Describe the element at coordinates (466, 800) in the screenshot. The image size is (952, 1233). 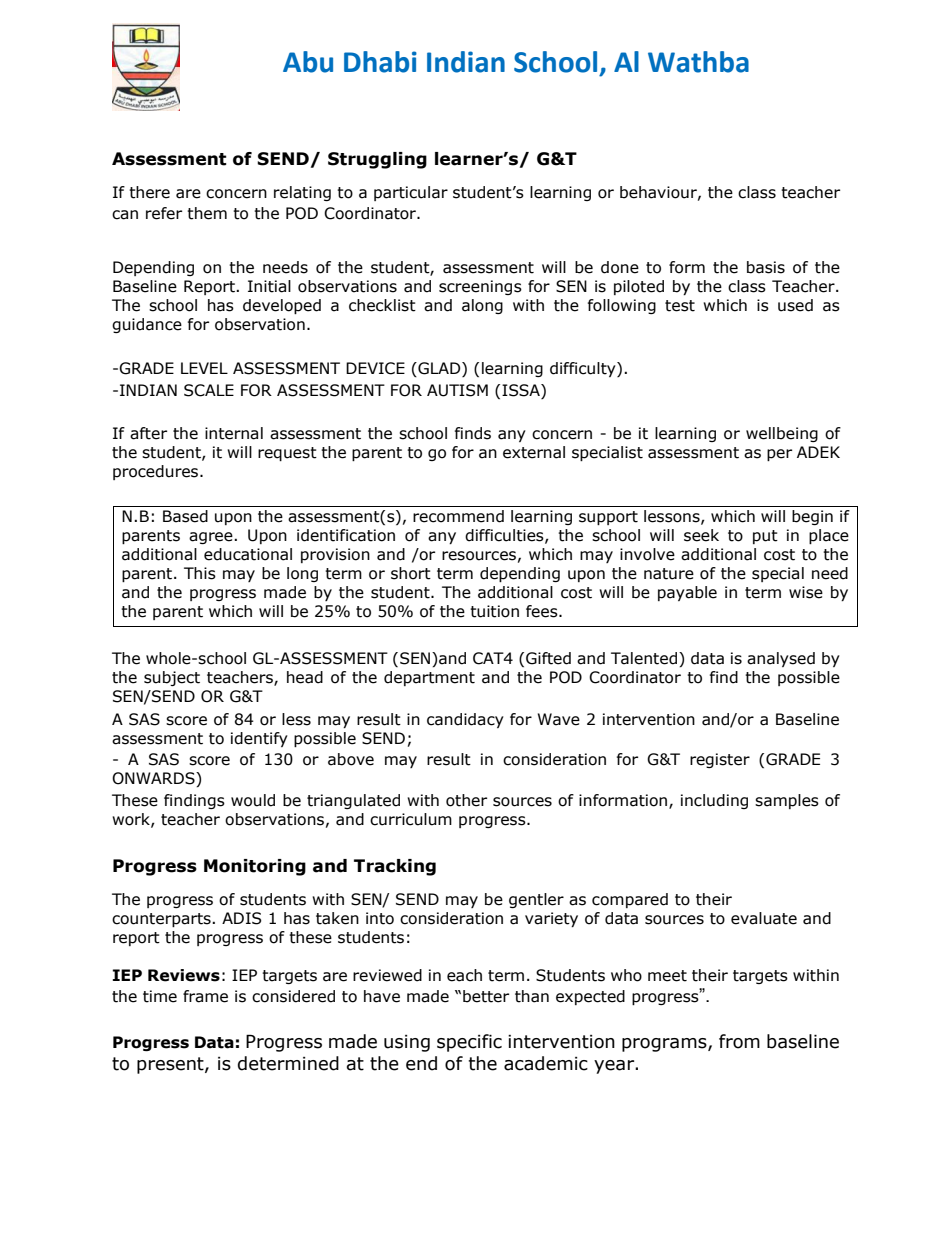
I see `other` at that location.
